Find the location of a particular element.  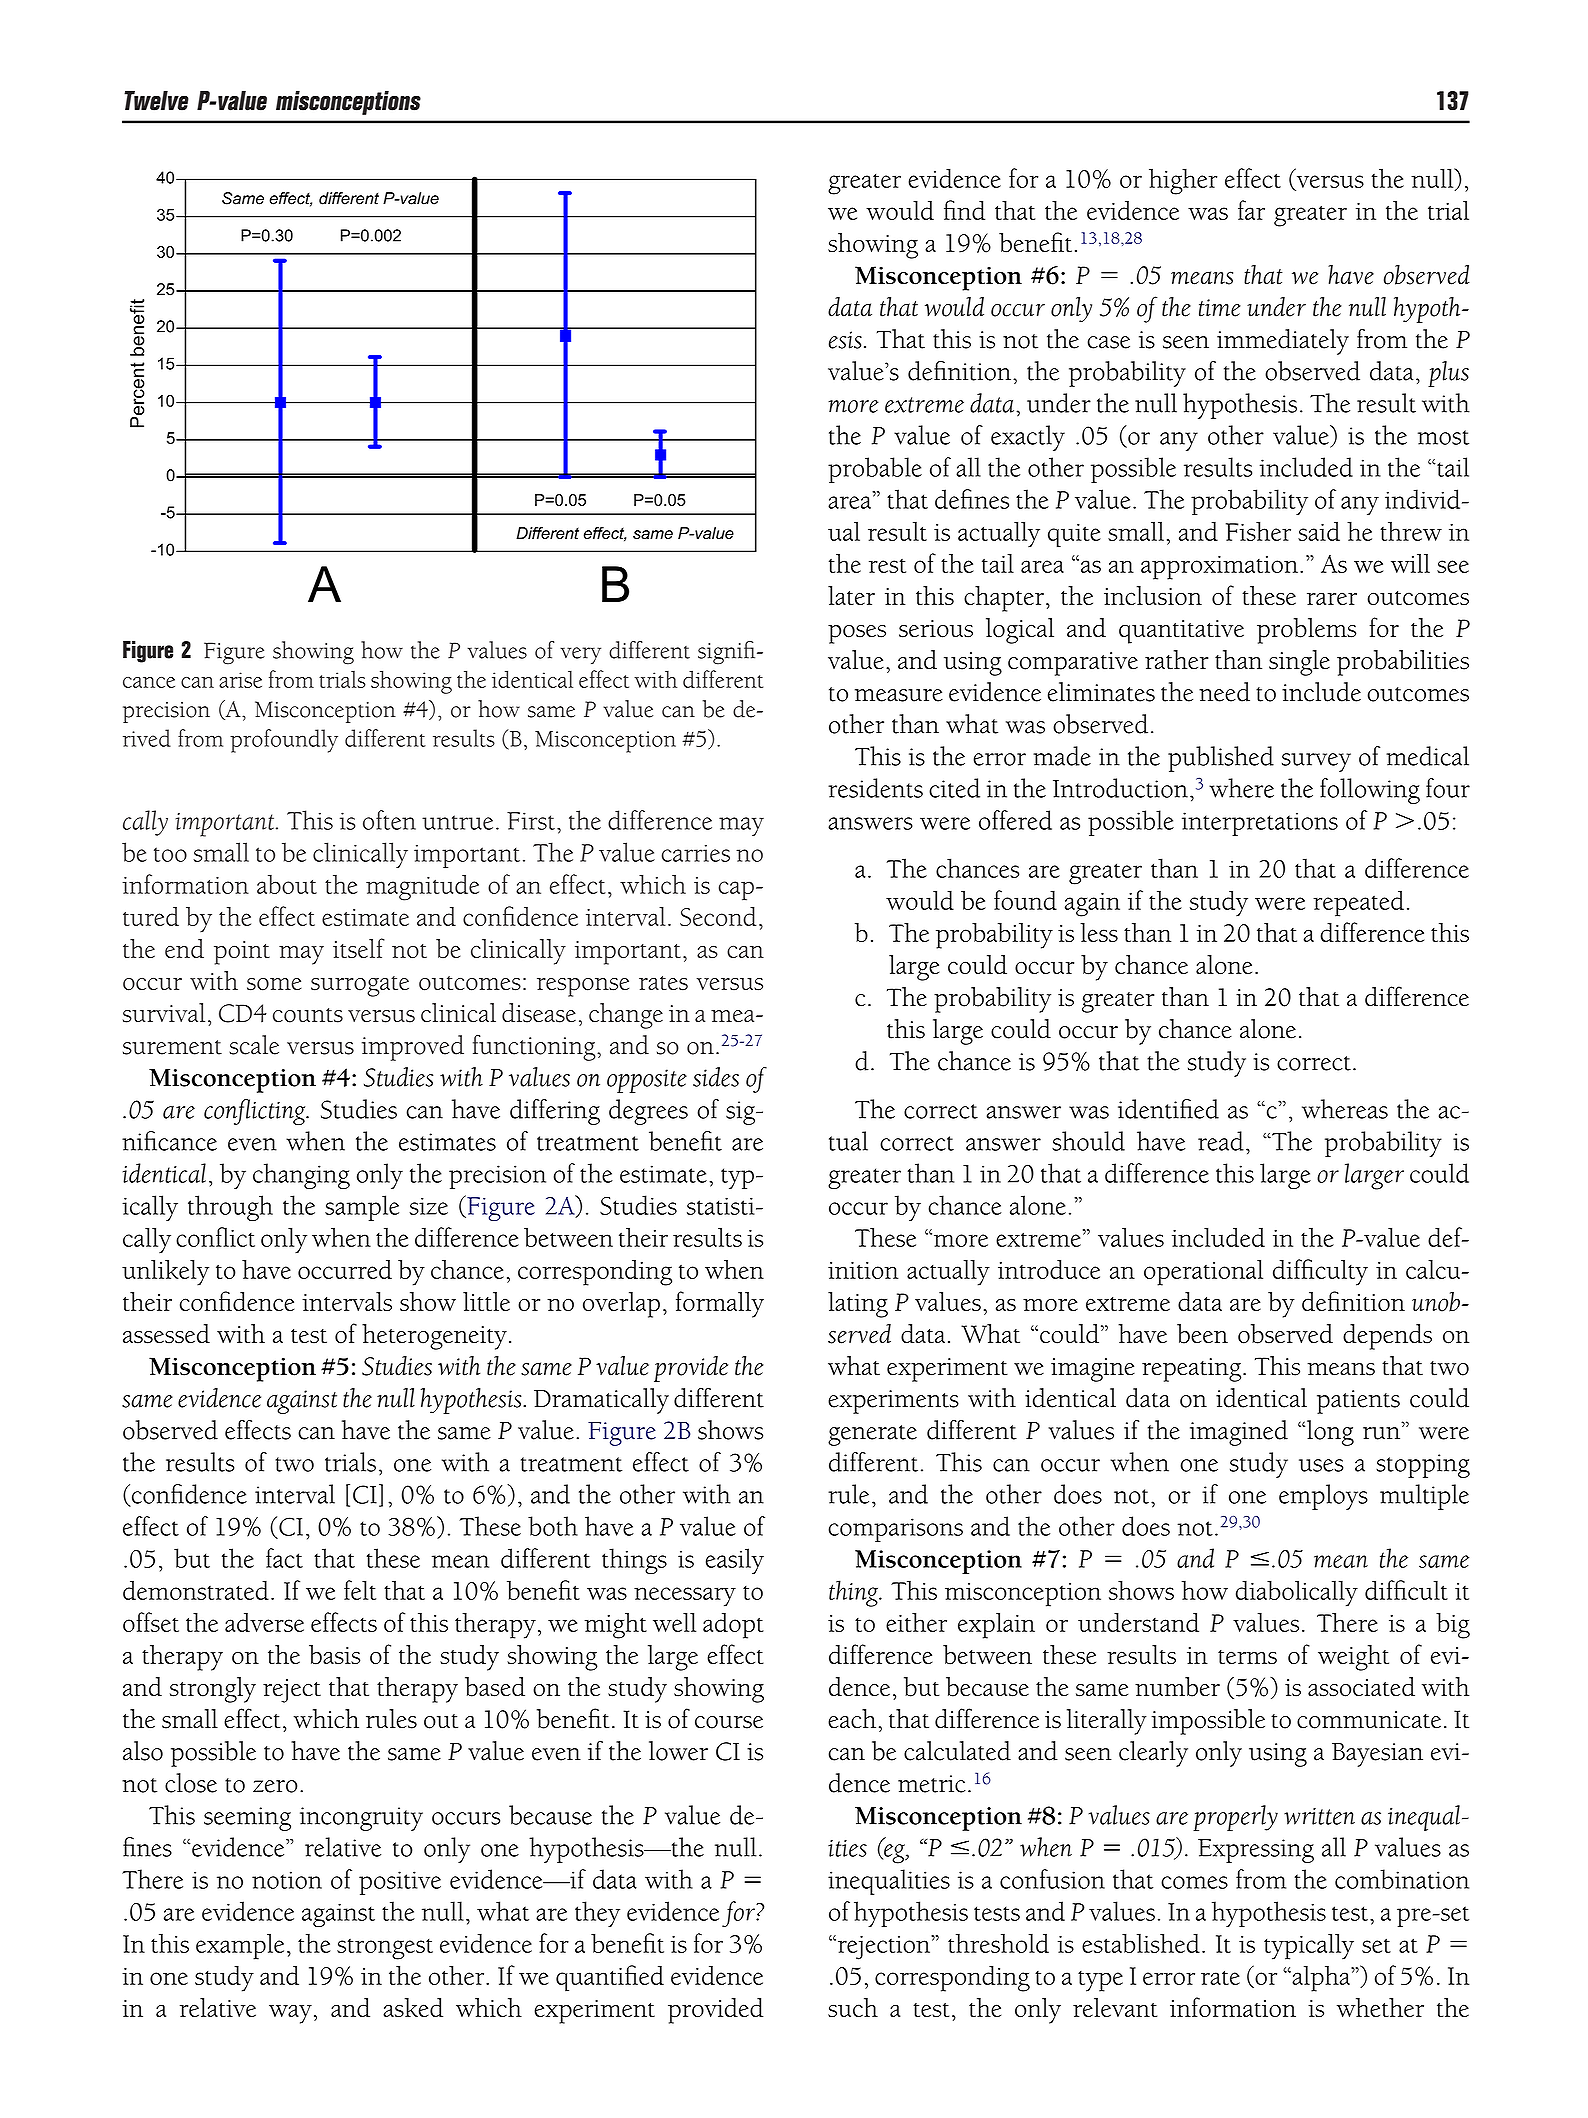

sides is located at coordinates (716, 1077).
